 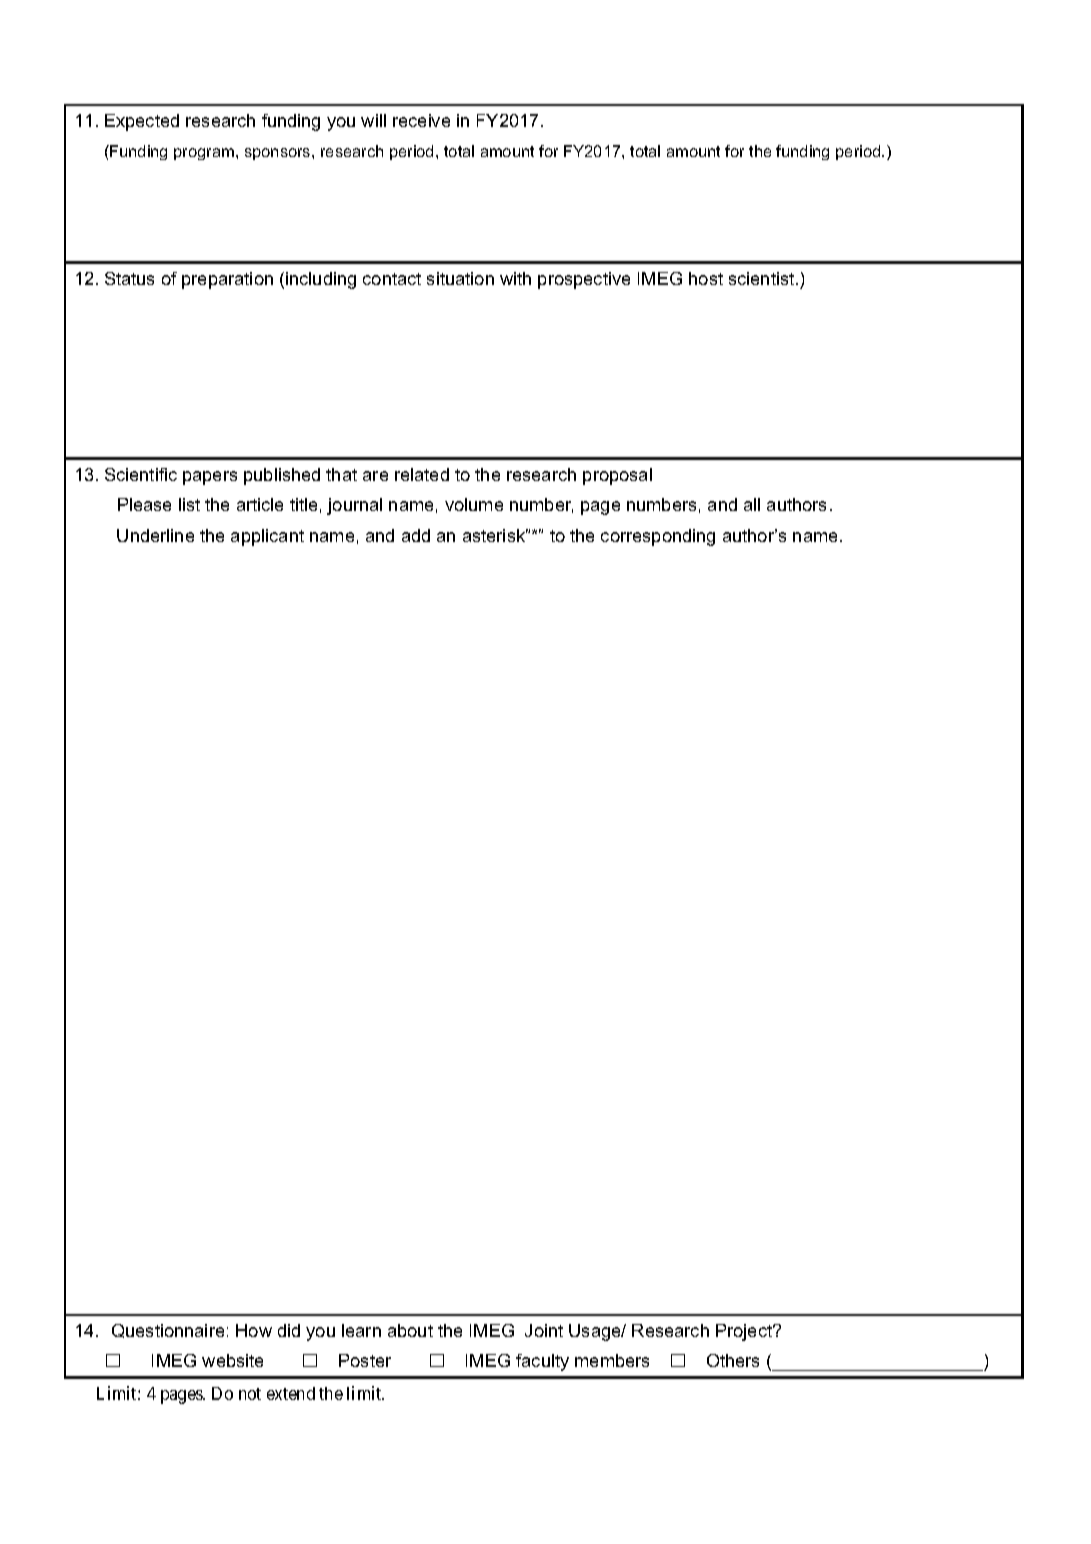 What do you see at coordinates (421, 120) in the image?
I see `receive` at bounding box center [421, 120].
